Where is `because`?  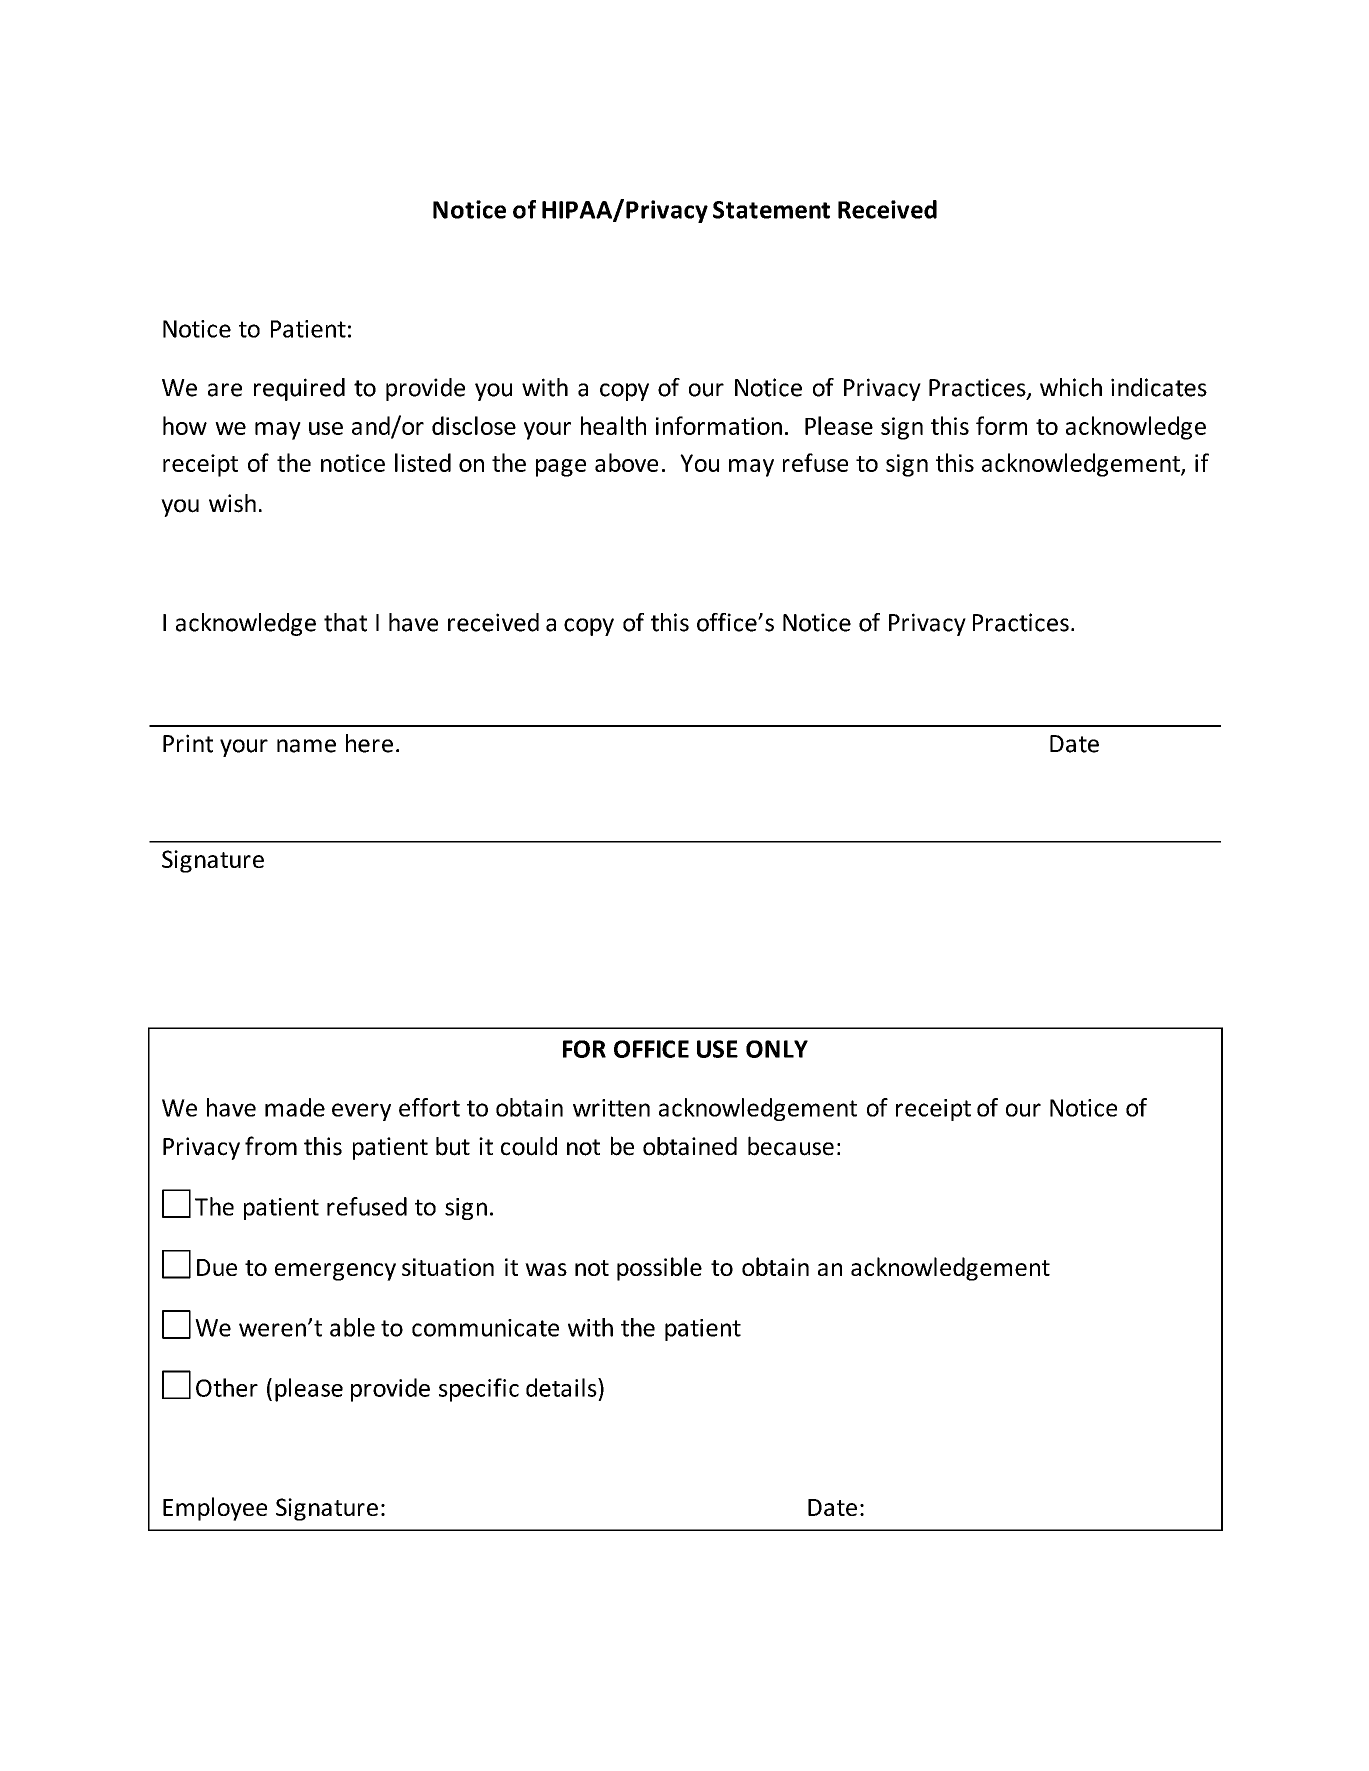
because is located at coordinates (791, 1146).
